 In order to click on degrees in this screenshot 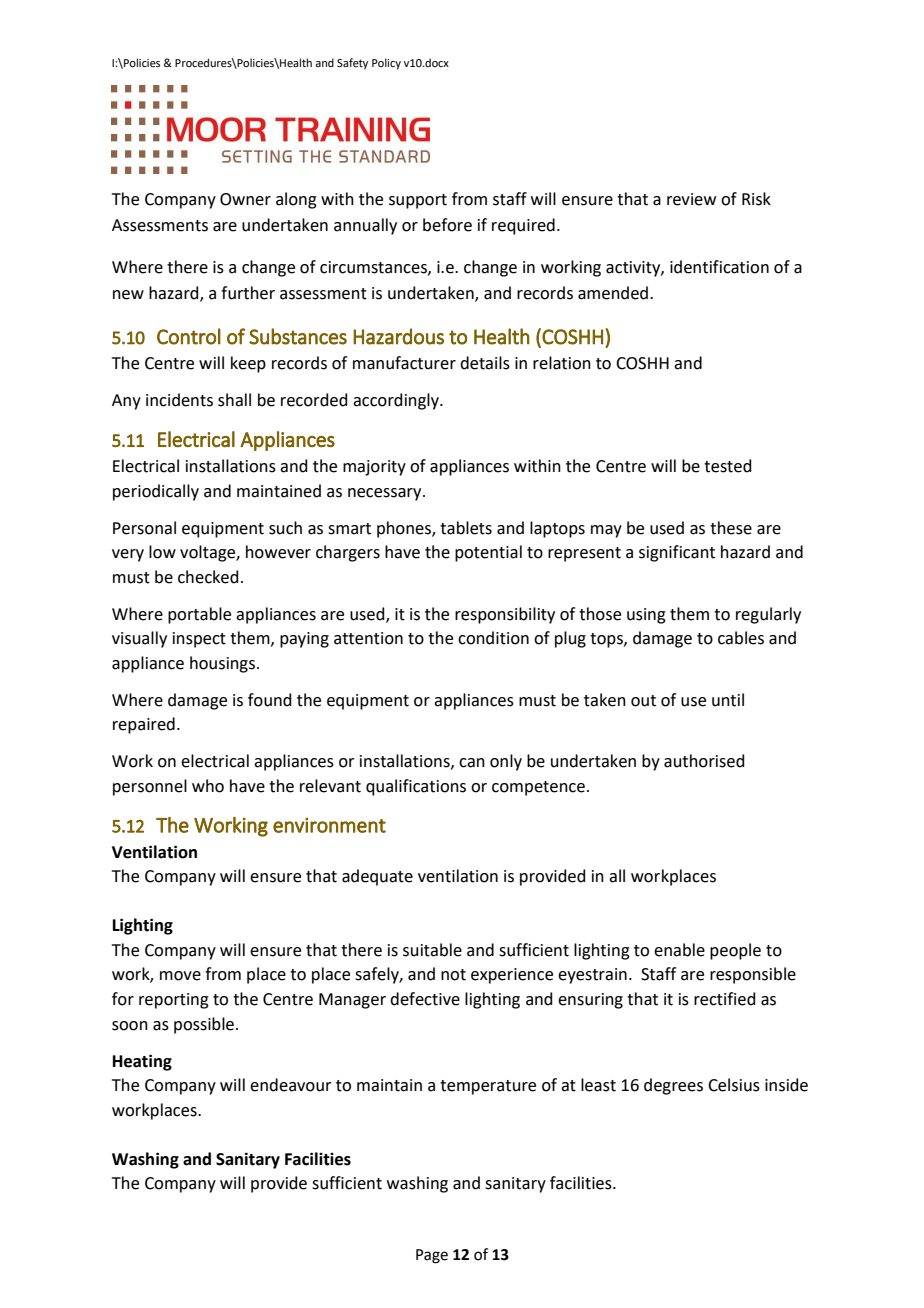, I will do `click(673, 1086)`.
